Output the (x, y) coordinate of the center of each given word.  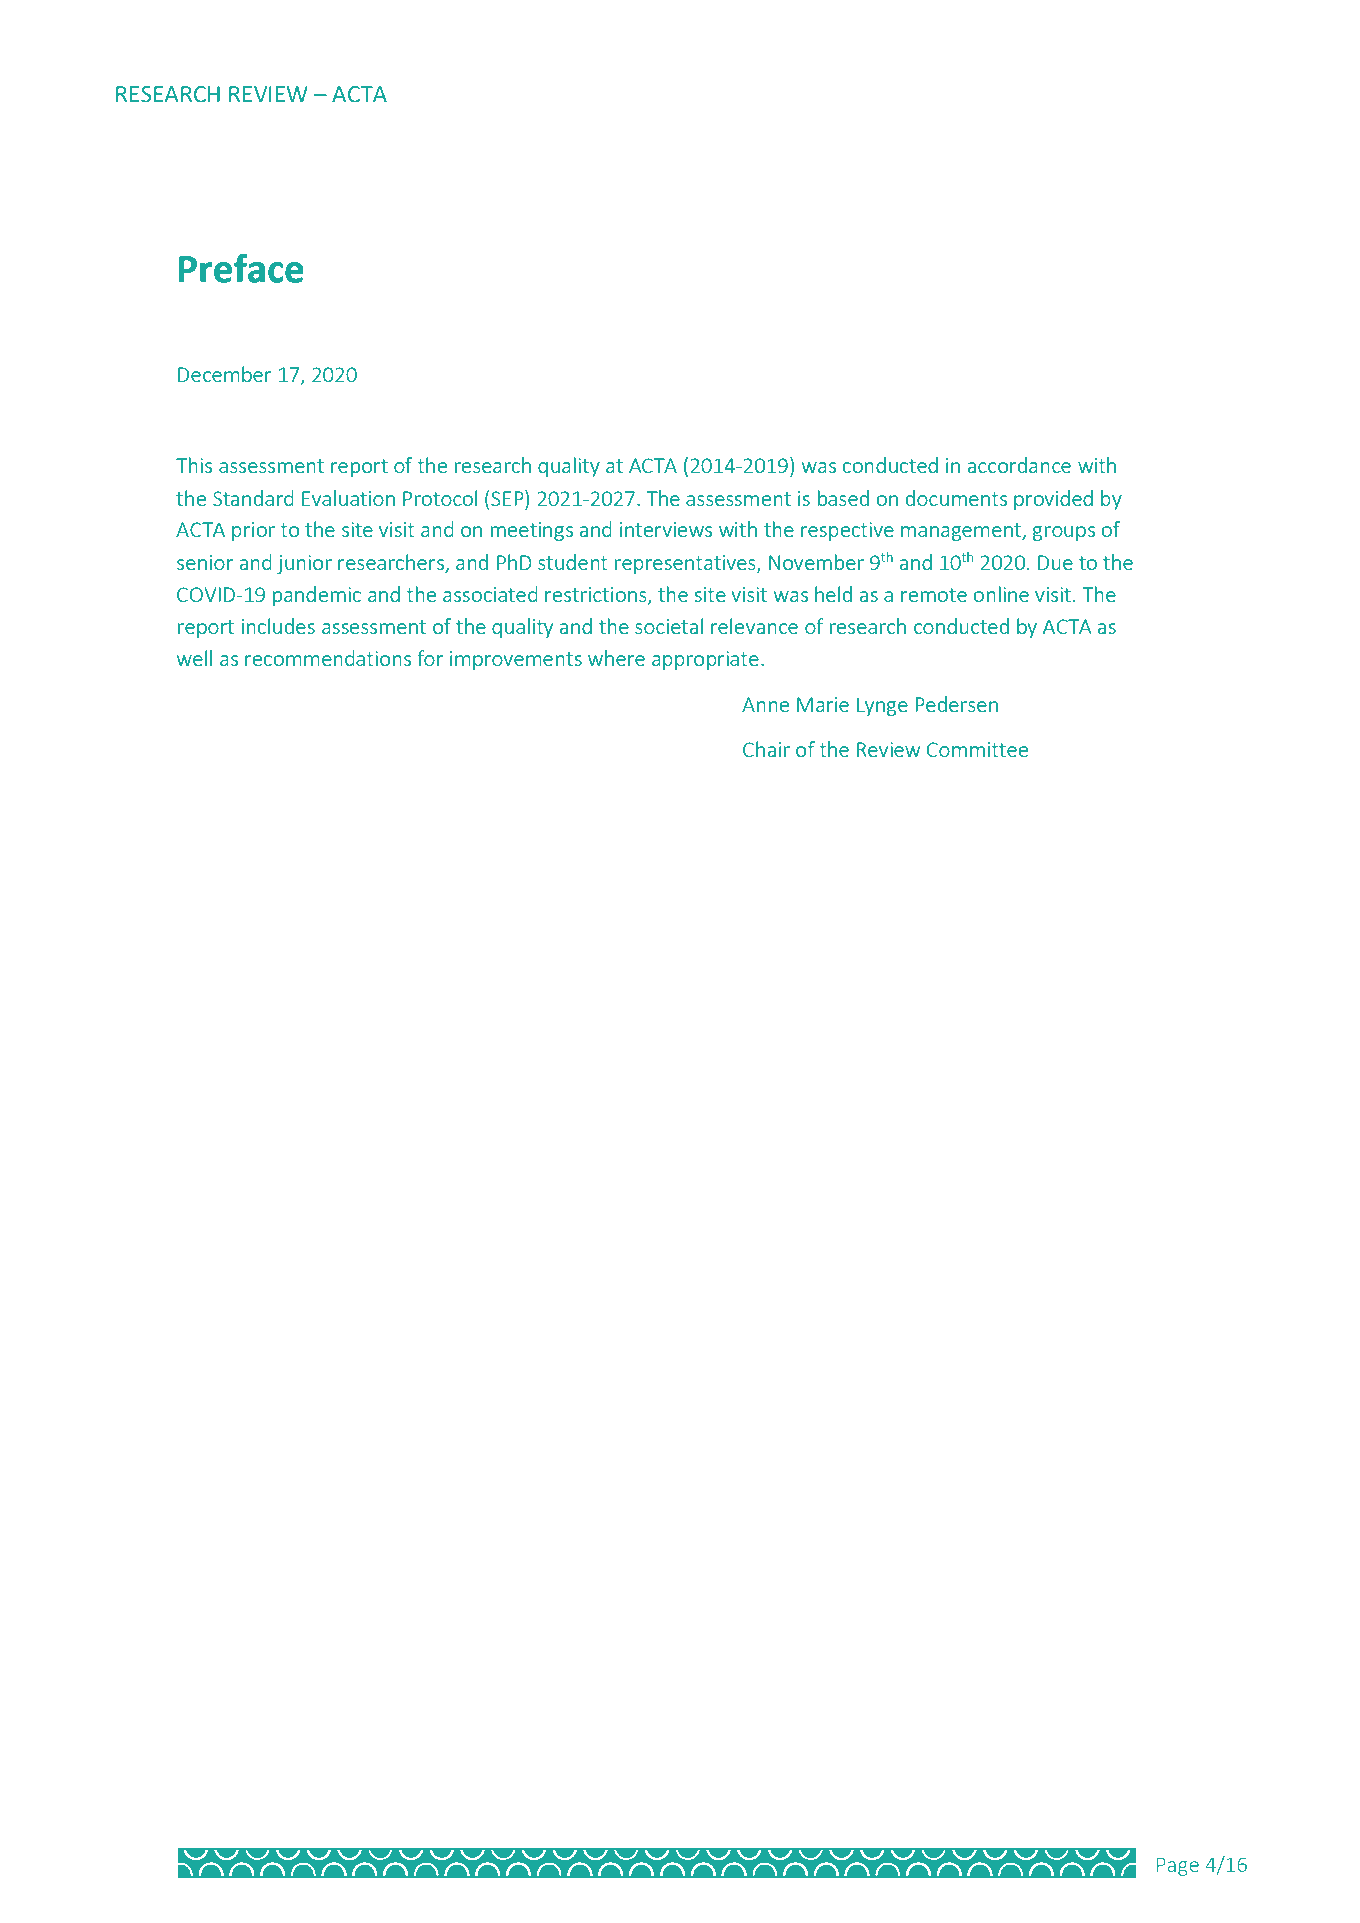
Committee (977, 749)
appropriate (705, 660)
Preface (241, 268)
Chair (766, 749)
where (616, 658)
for (430, 658)
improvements (516, 660)
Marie (823, 704)
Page (1178, 1866)
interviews (666, 529)
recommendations (328, 658)
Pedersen (956, 704)
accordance (1019, 465)
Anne (765, 704)
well (194, 658)
